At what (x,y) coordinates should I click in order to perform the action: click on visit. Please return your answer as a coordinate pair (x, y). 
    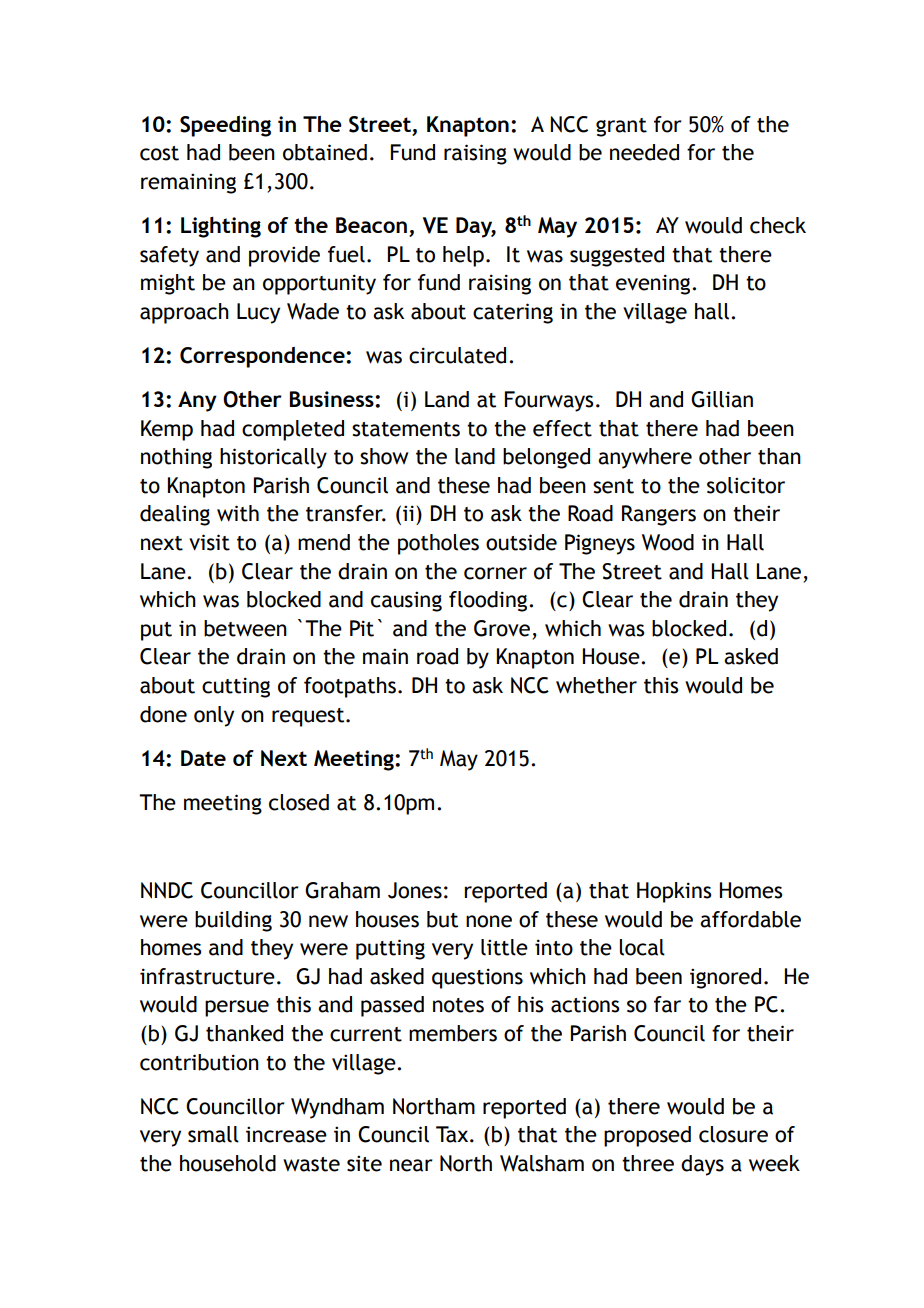
    Looking at the image, I should click on (209, 542).
